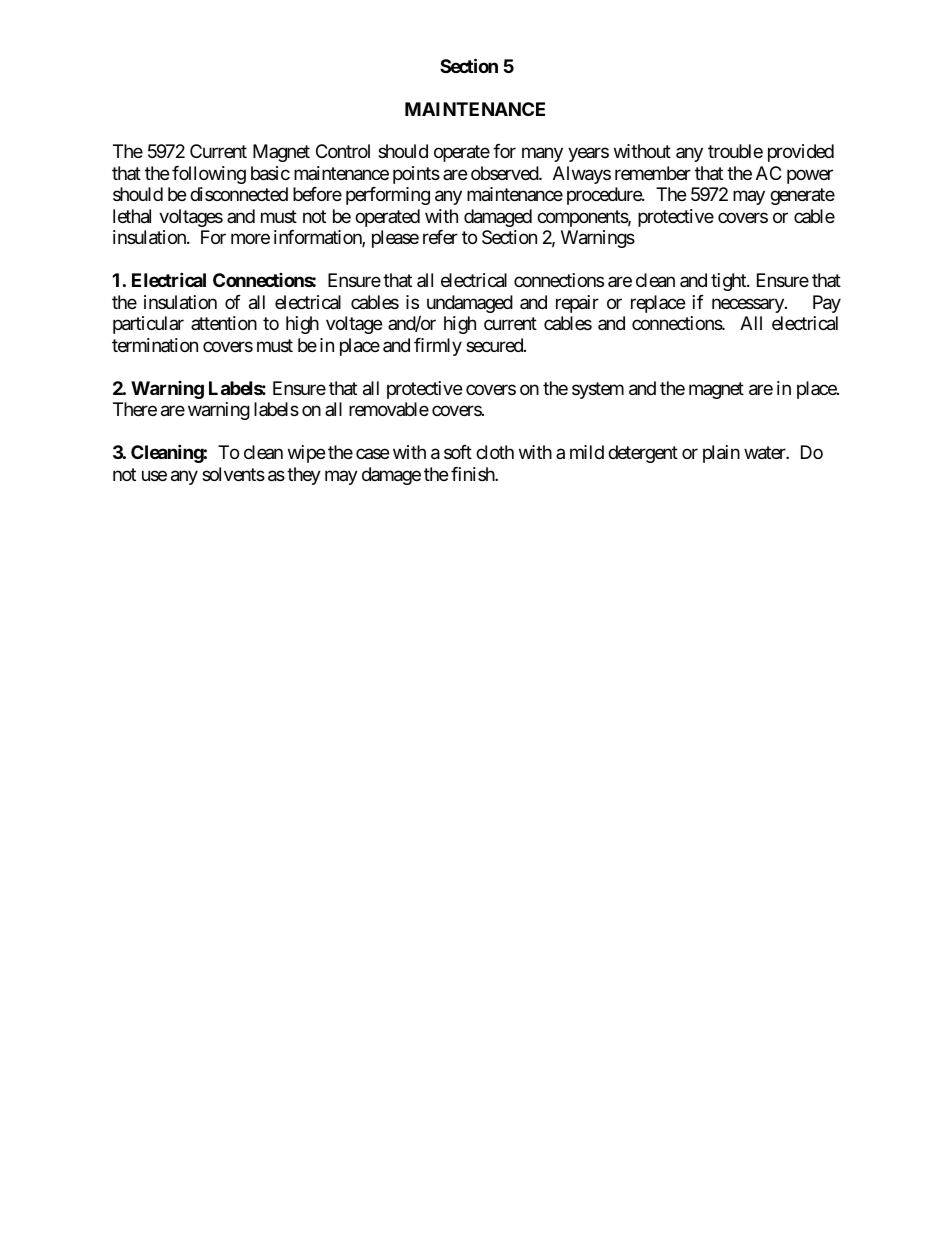 This screenshot has width=952, height=1233. Describe the element at coordinates (155, 345) in the screenshot. I see `termination` at that location.
